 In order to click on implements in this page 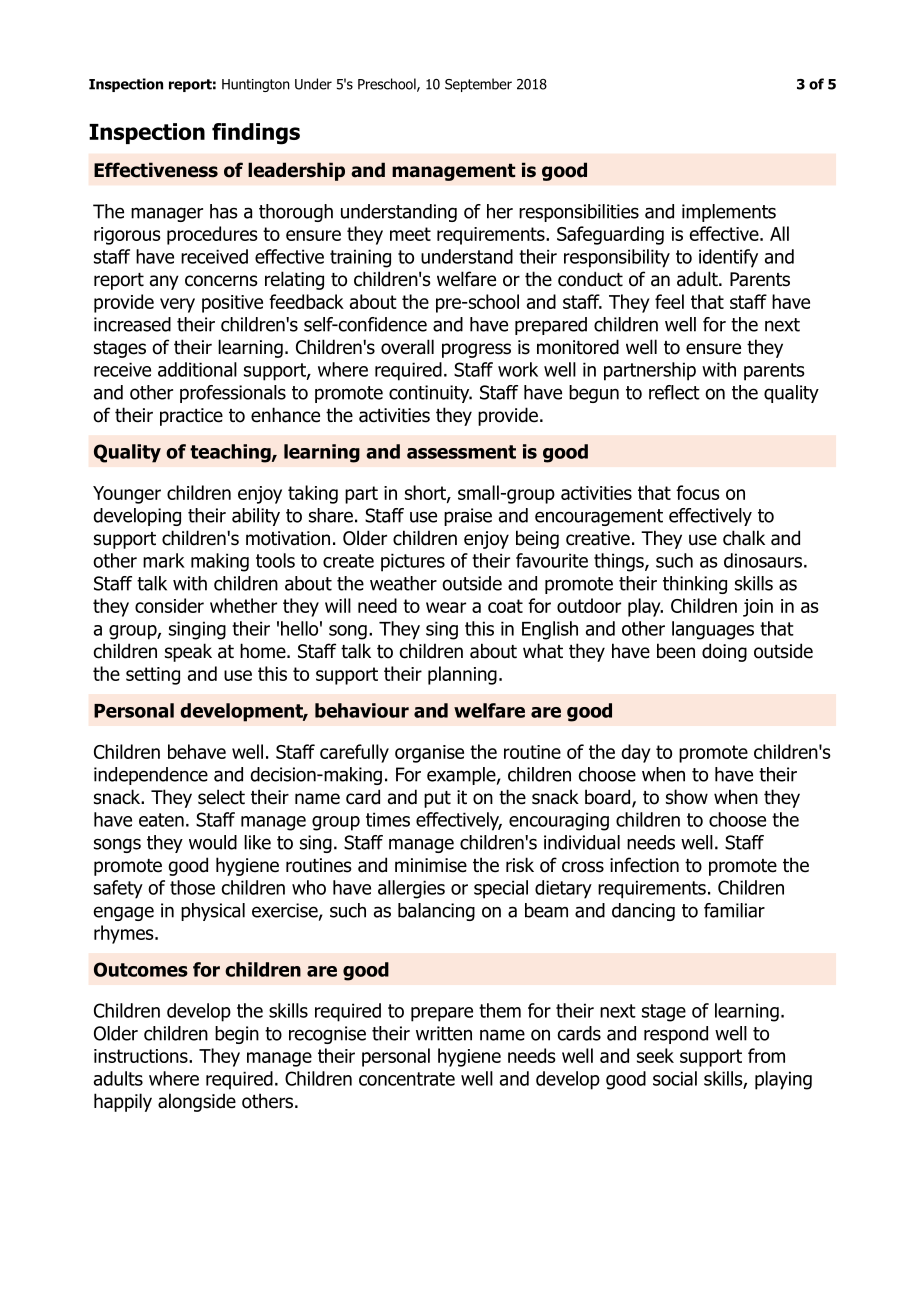, I will do `click(729, 213)`.
